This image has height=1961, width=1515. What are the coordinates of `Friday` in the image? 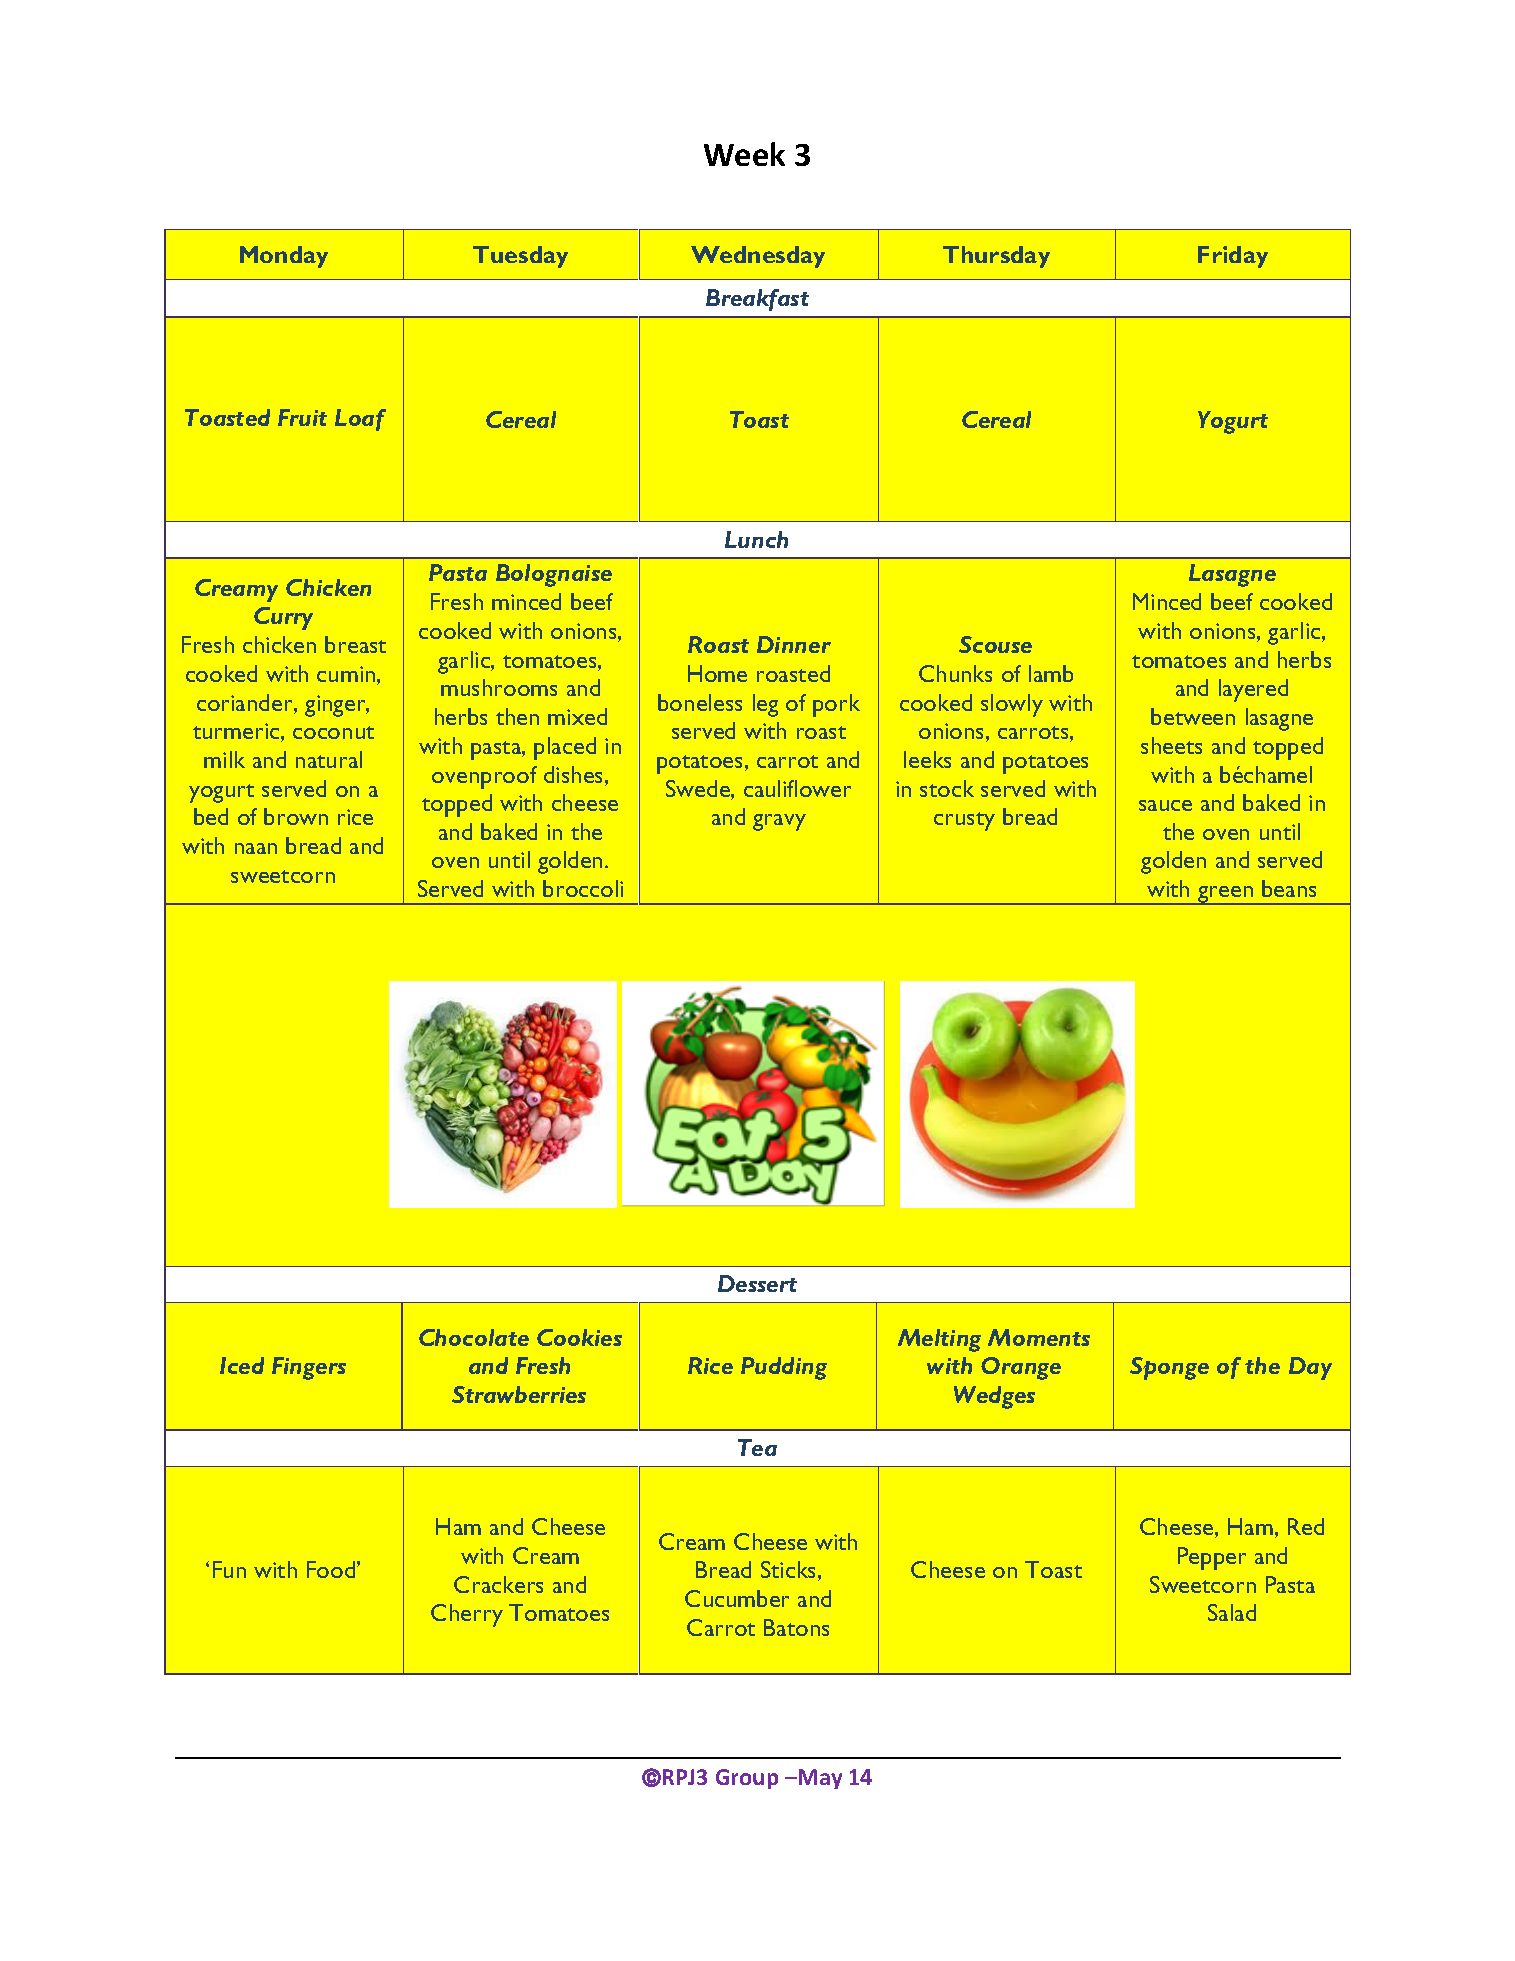 It's located at (1233, 257).
